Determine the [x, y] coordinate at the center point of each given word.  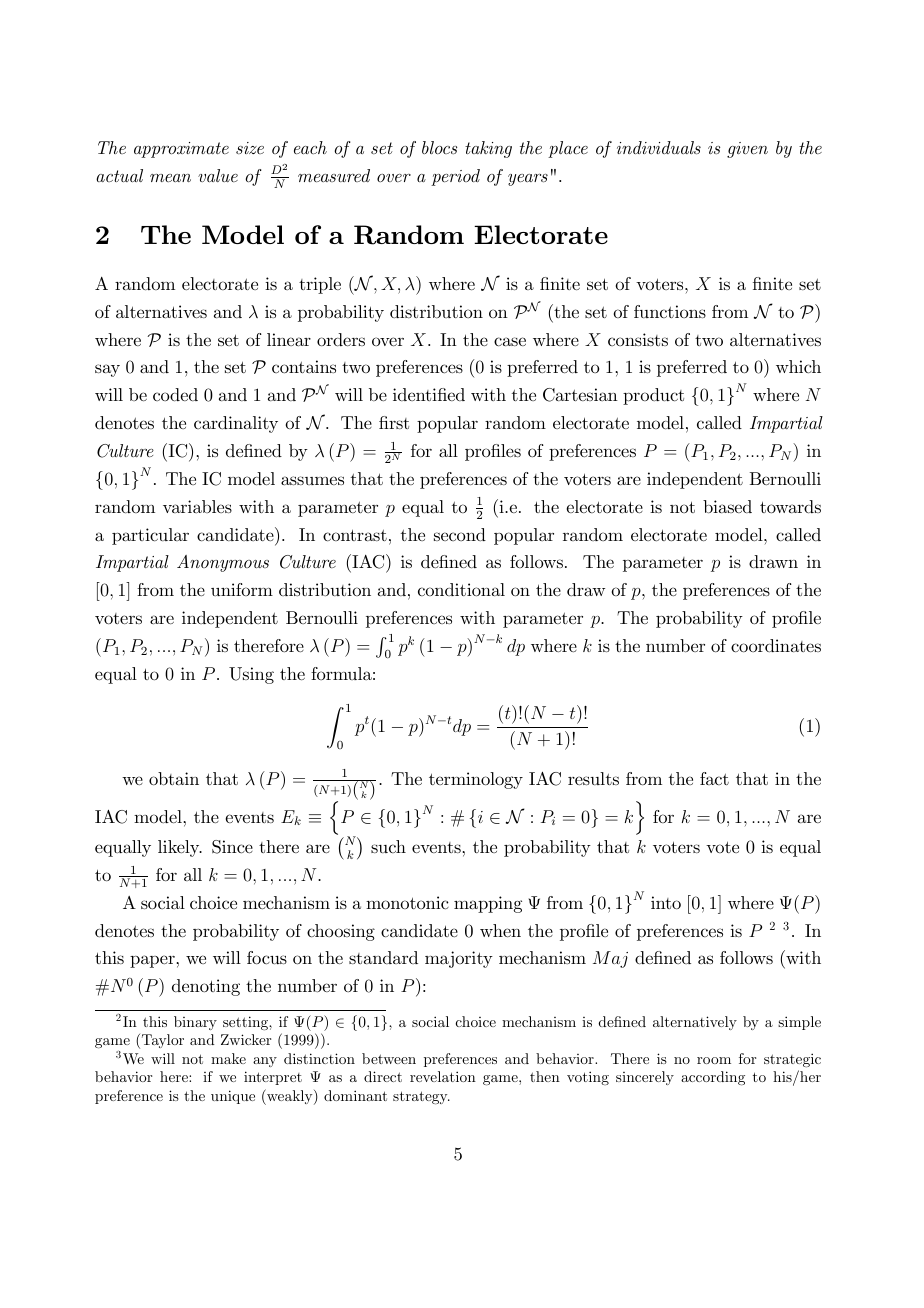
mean [170, 178]
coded [175, 395]
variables [197, 506]
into [666, 902]
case [510, 342]
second [460, 534]
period [455, 177]
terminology [476, 780]
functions [670, 311]
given [747, 150]
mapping [488, 904]
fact [714, 778]
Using [251, 675]
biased [727, 506]
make [228, 1058]
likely [180, 848]
